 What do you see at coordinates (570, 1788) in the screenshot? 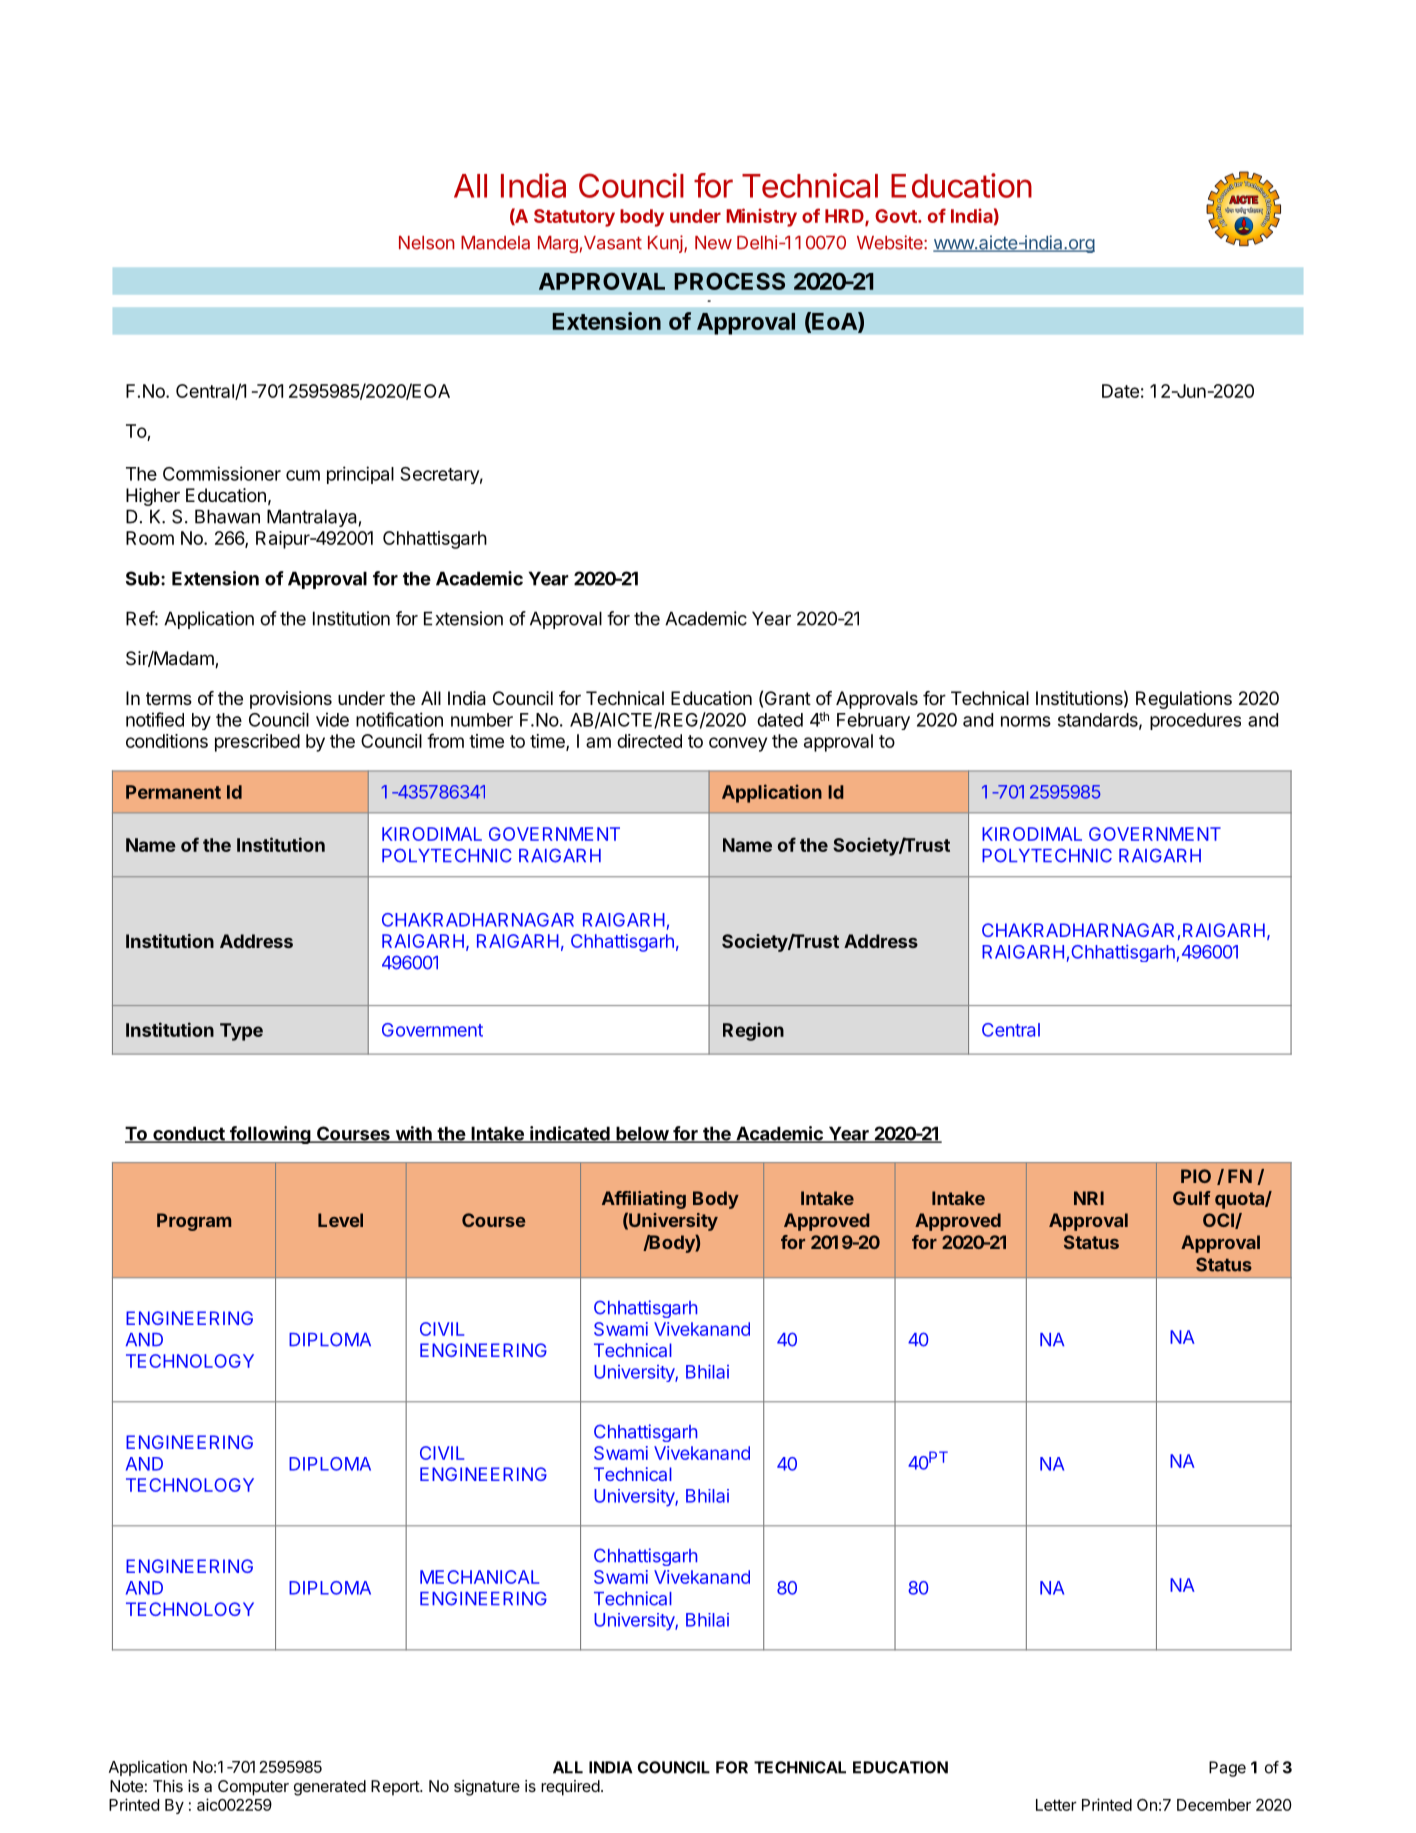
I see `required` at bounding box center [570, 1788].
